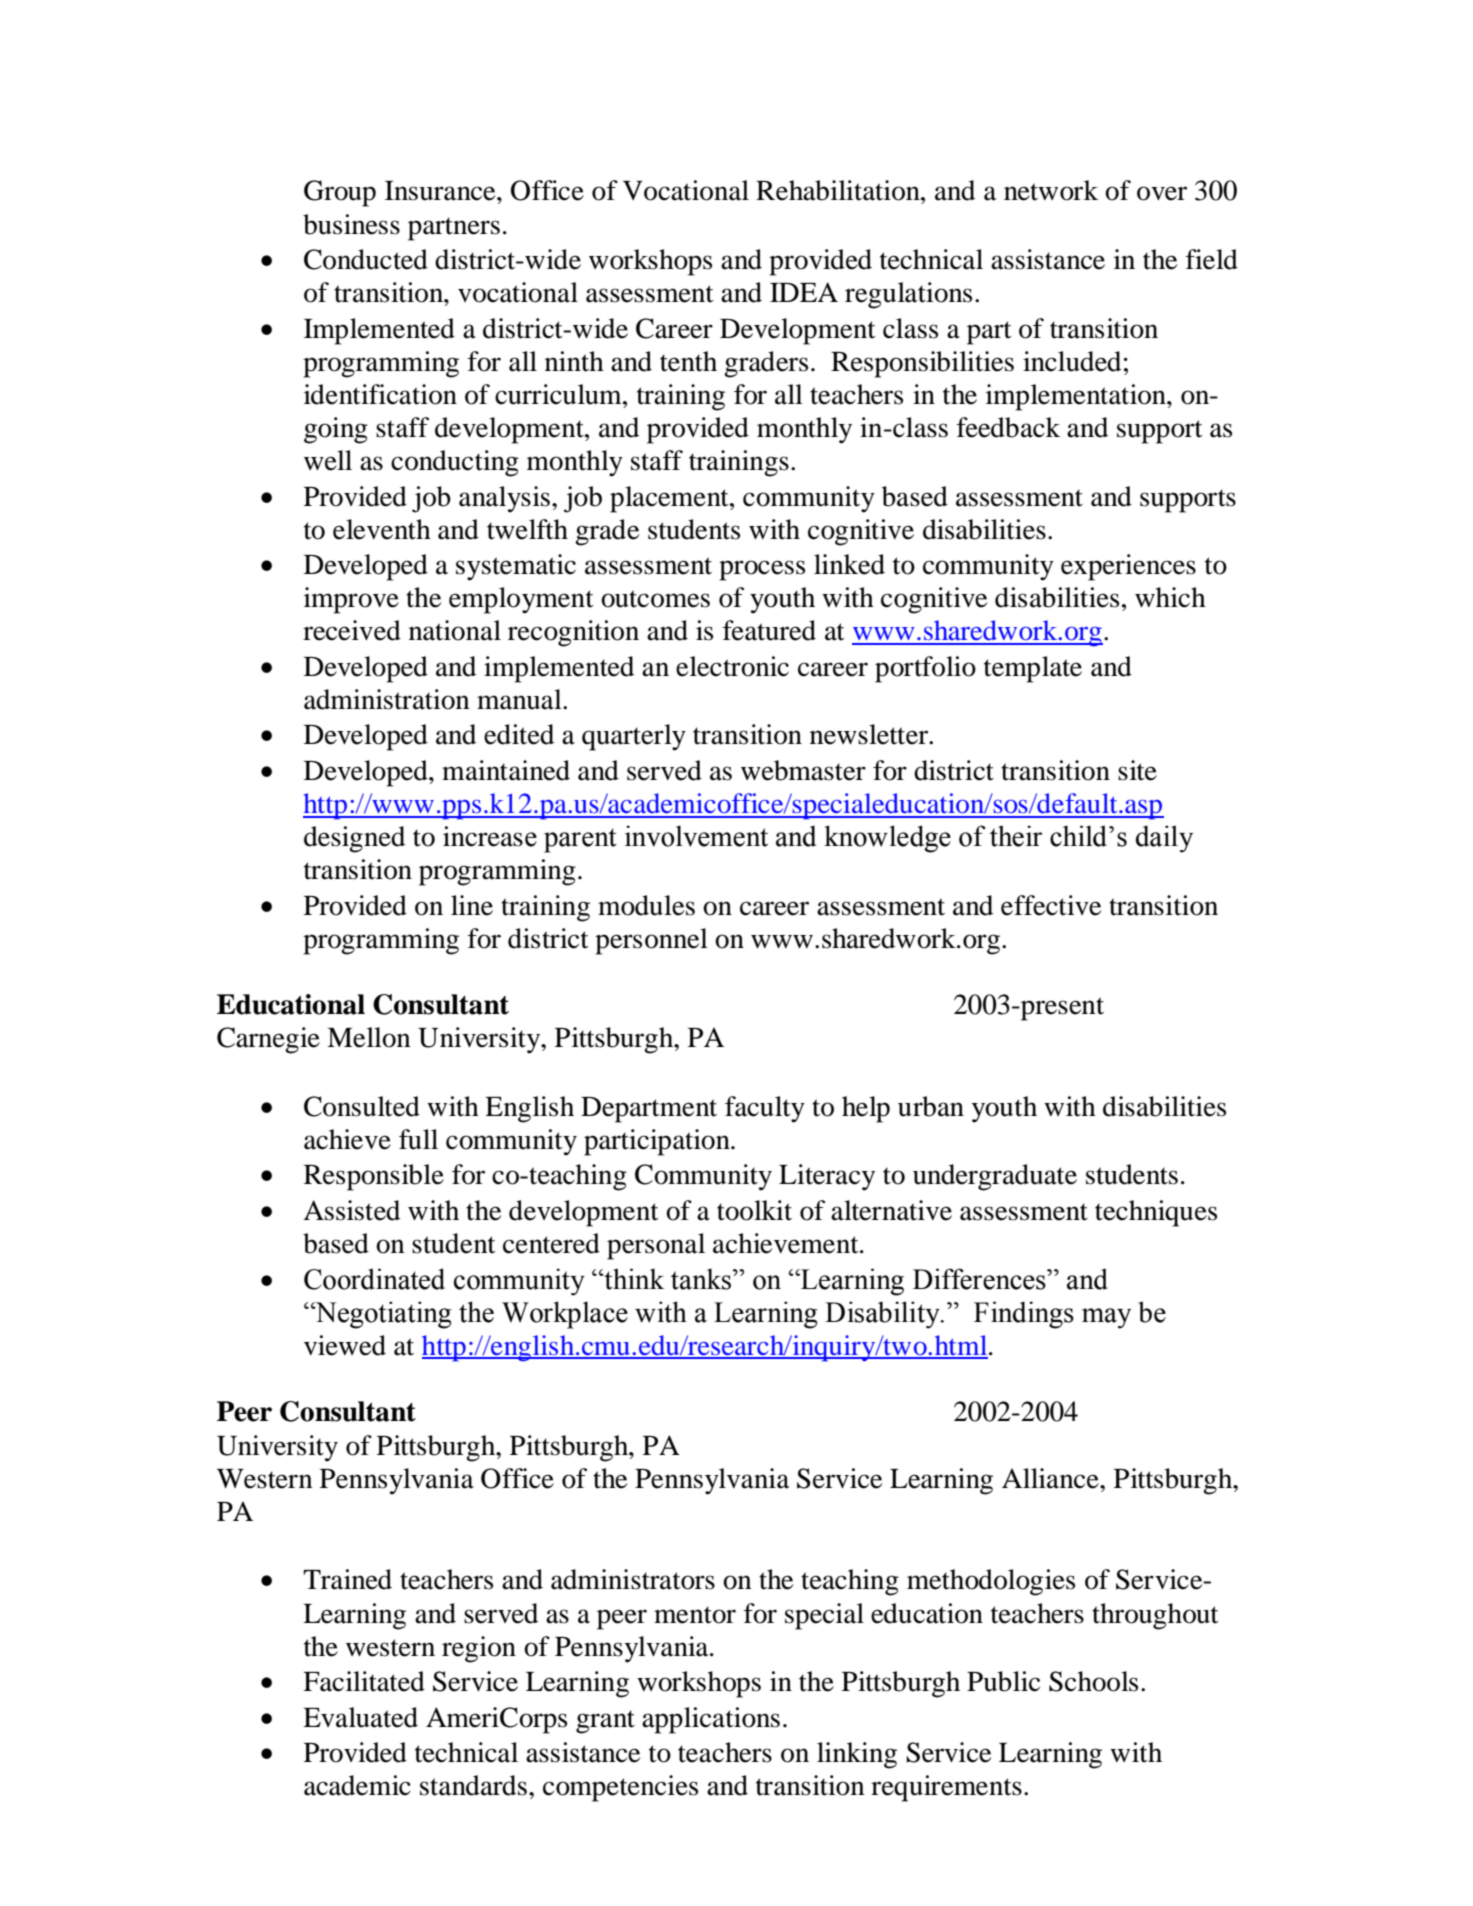 The width and height of the screenshot is (1473, 1906). Describe the element at coordinates (1051, 905) in the screenshot. I see `effective` at that location.
